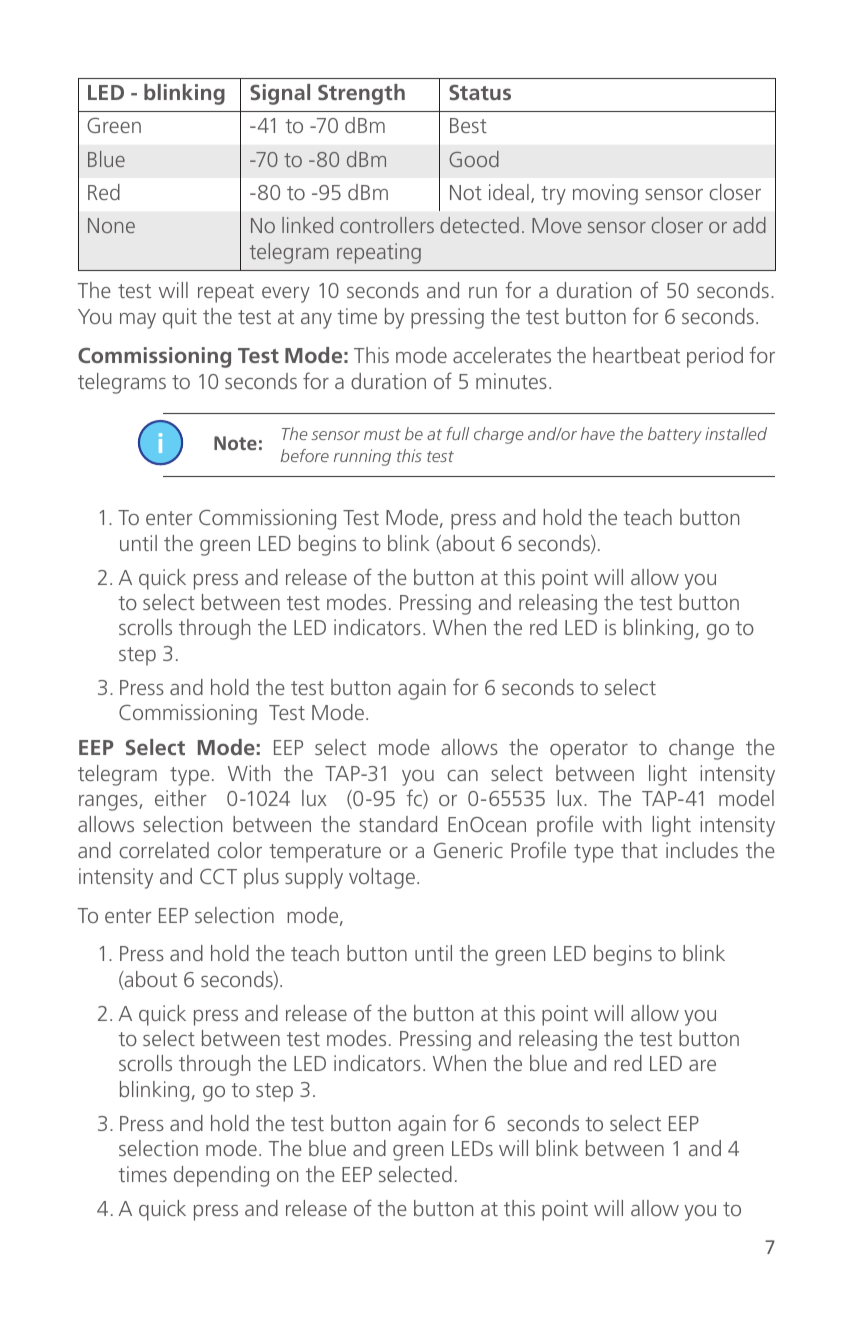 This document has width=853, height=1318. What do you see at coordinates (605, 194) in the document?
I see `moving` at bounding box center [605, 194].
